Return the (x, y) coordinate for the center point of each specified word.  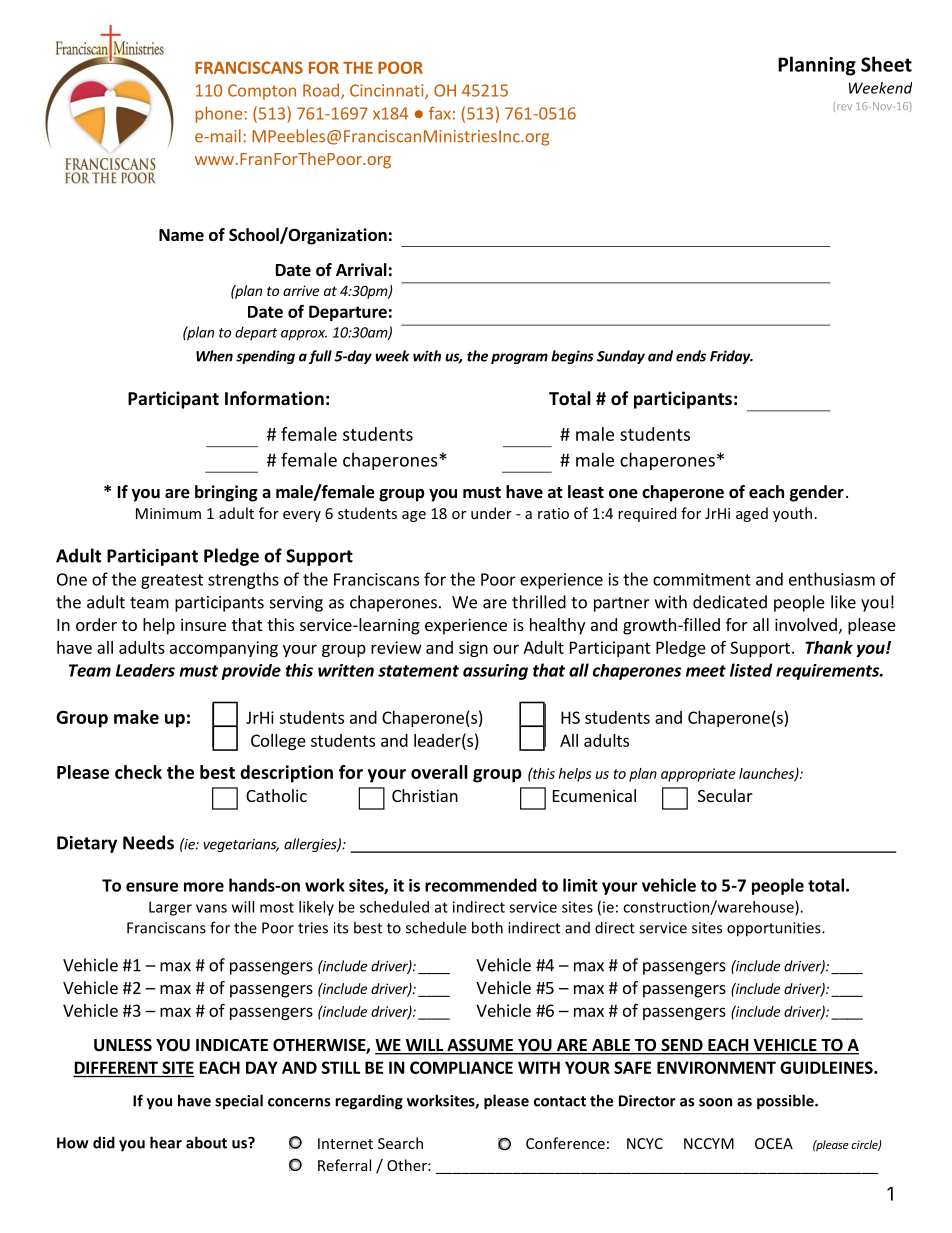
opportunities (775, 929)
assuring (495, 672)
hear (166, 1142)
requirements (828, 672)
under (491, 513)
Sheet (886, 64)
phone (218, 114)
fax (440, 113)
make (136, 717)
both (487, 927)
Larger (170, 908)
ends (691, 356)
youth (792, 514)
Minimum (168, 513)
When (214, 356)
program (519, 358)
